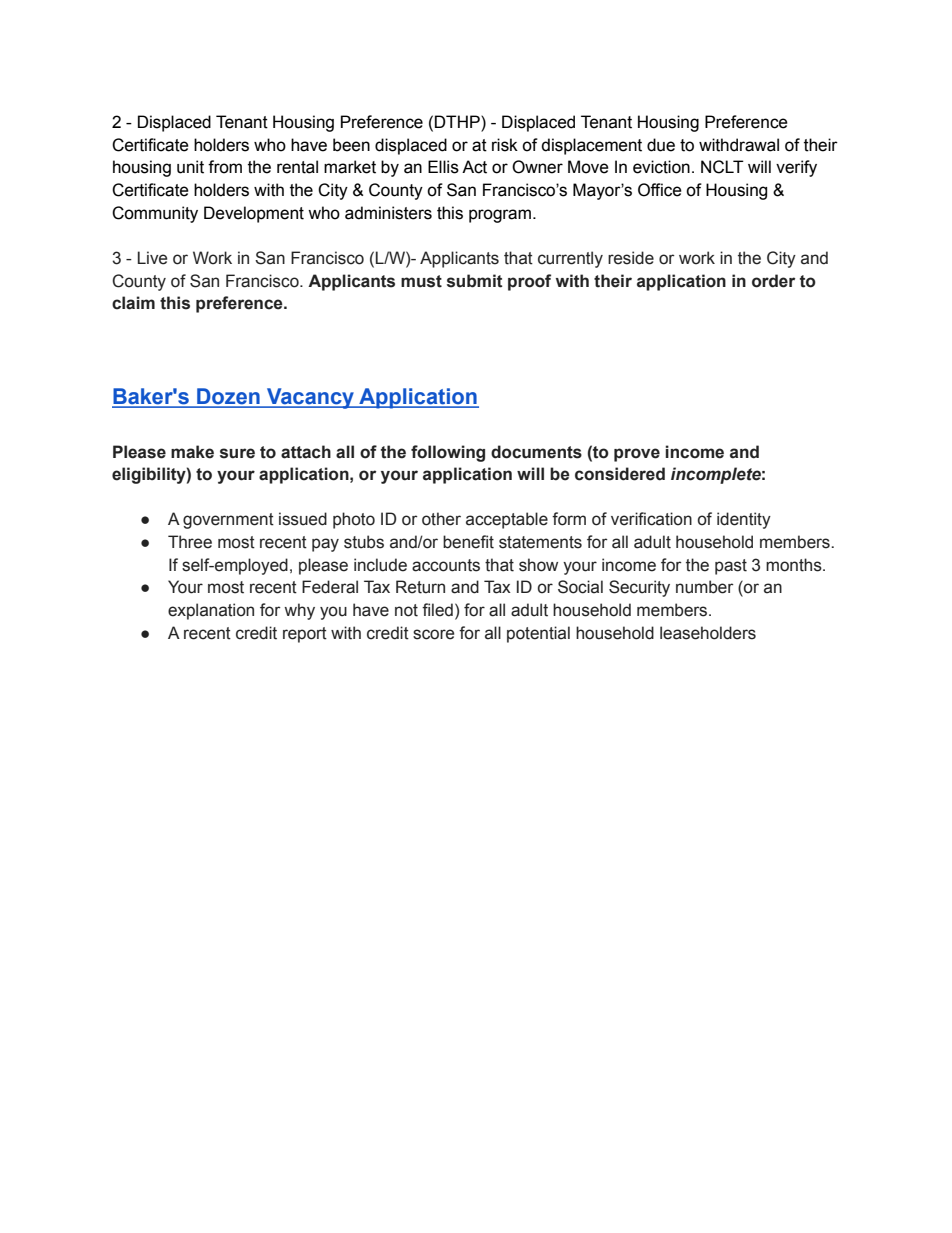 The image size is (952, 1233). Describe the element at coordinates (228, 397) in the image. I see `Dozen` at that location.
